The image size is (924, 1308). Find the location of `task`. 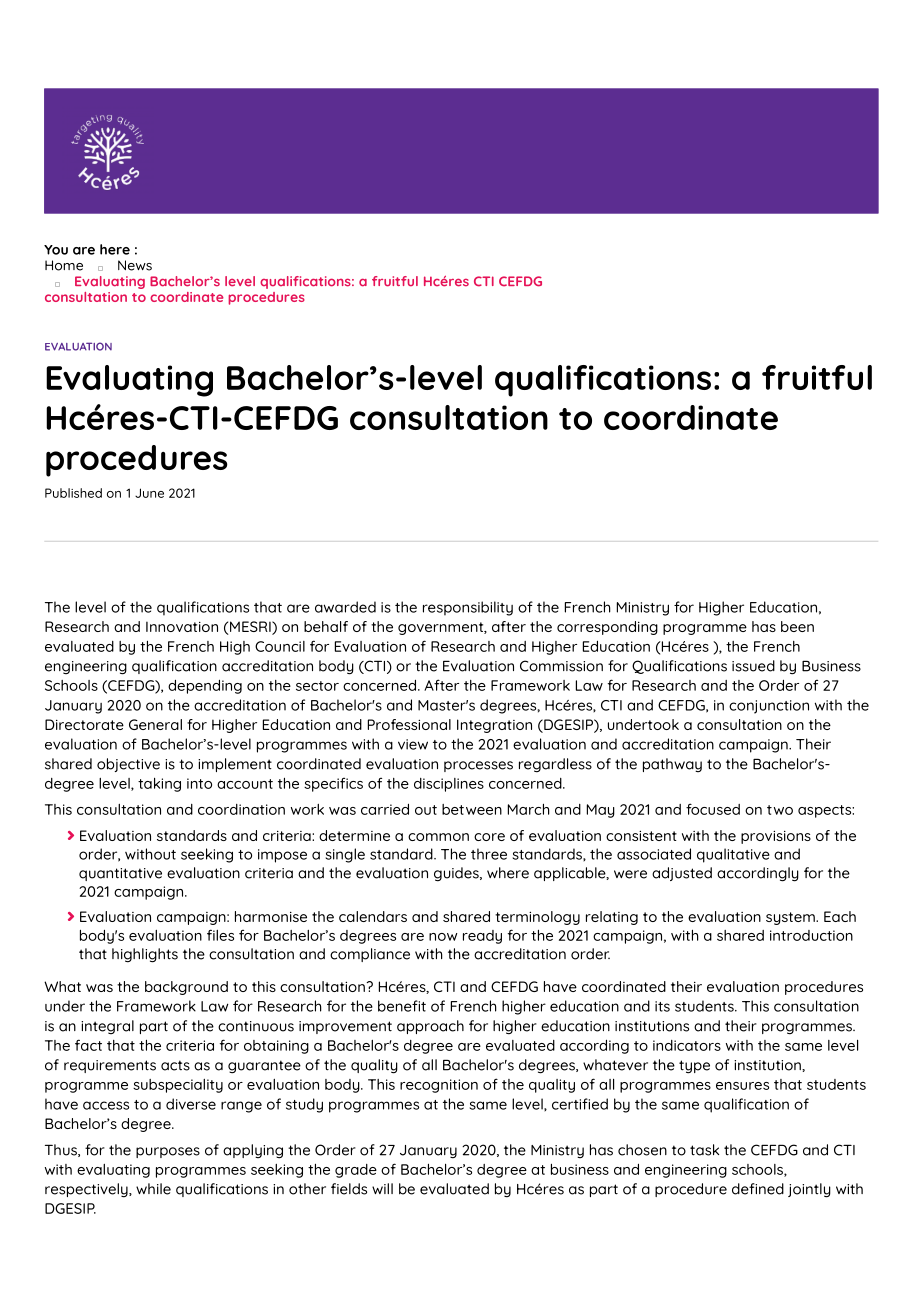

task is located at coordinates (704, 1150).
